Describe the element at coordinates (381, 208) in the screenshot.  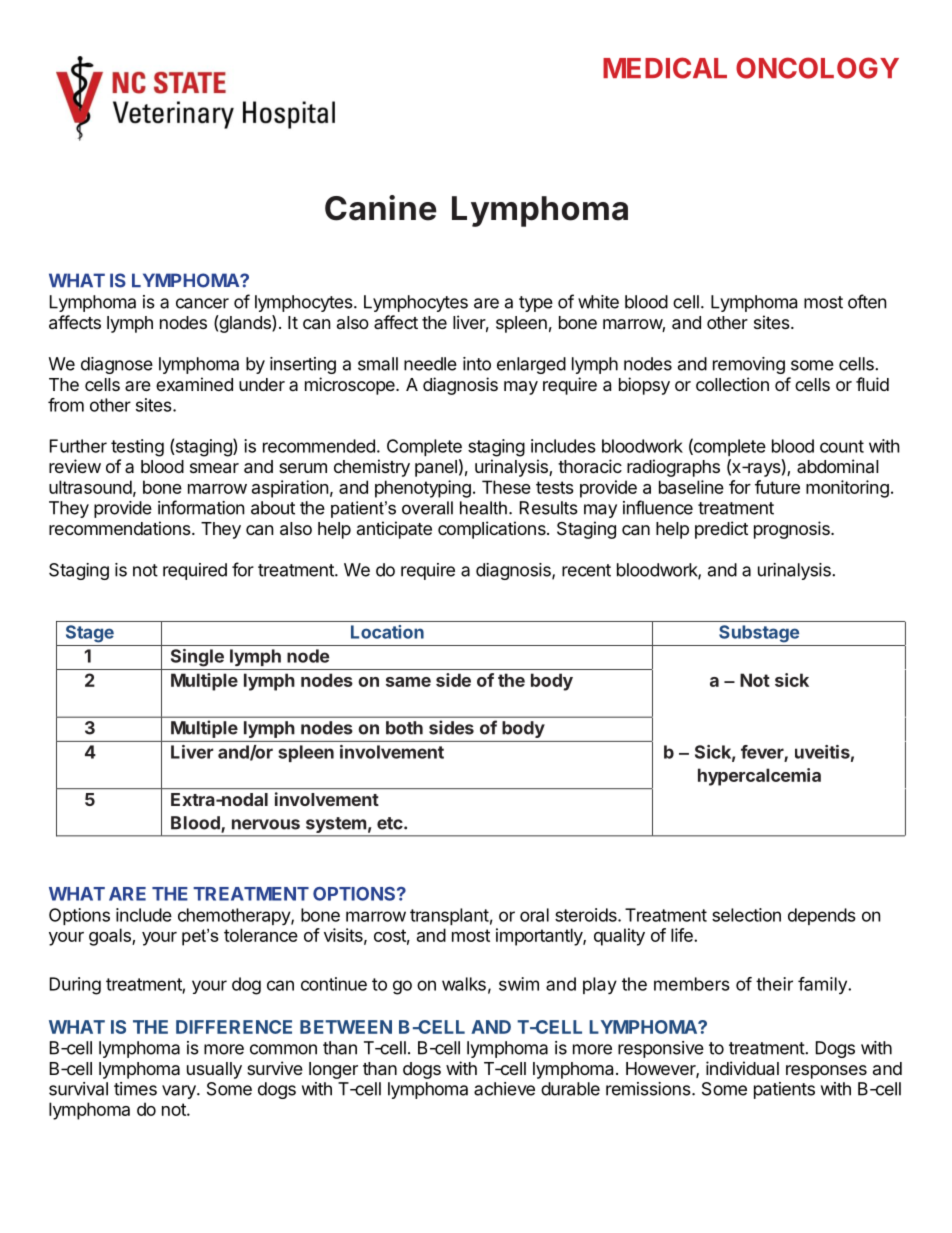
I see `Canine` at that location.
